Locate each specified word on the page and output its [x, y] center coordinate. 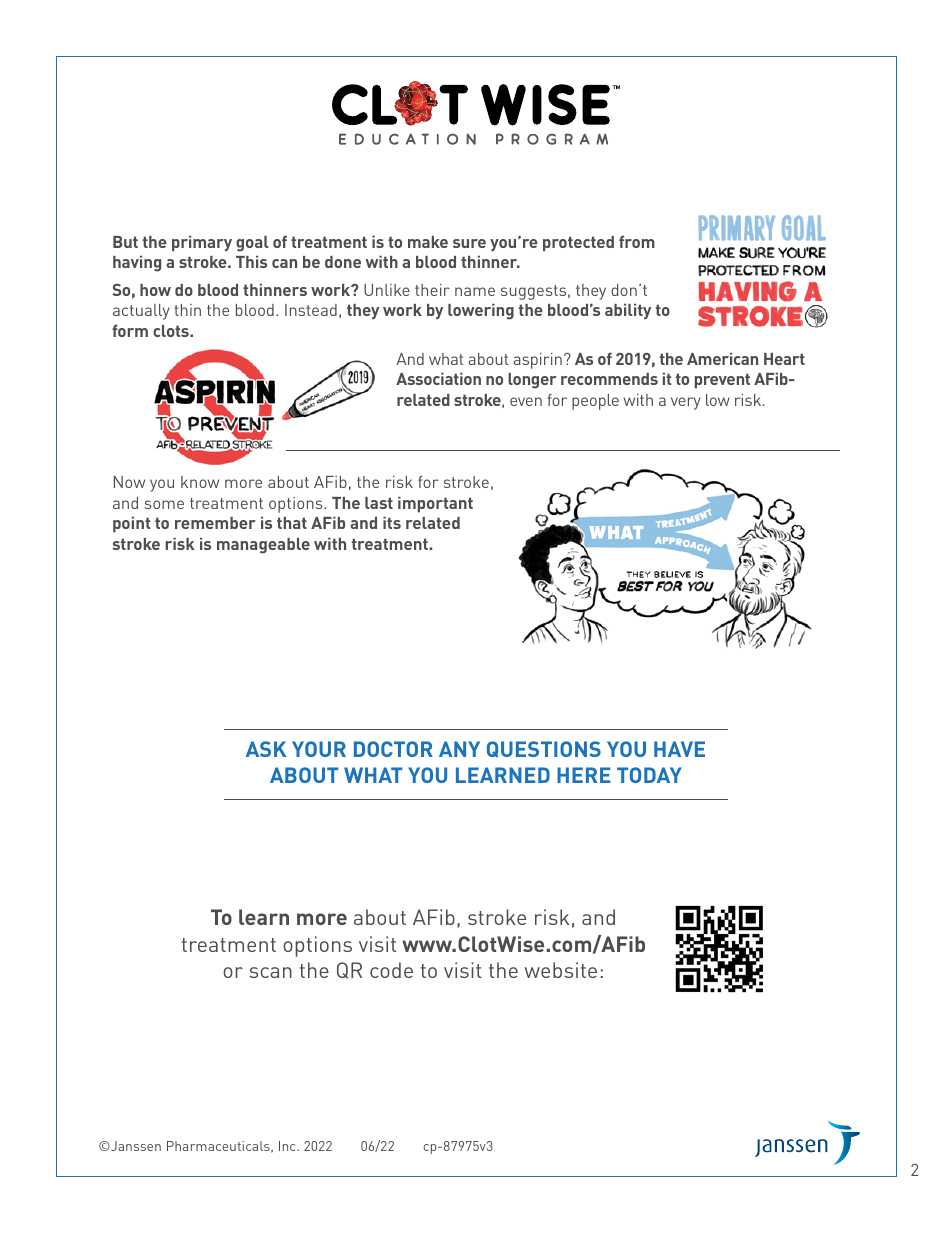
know [200, 482]
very [686, 403]
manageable [263, 546]
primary [202, 244]
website [560, 970]
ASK [266, 749]
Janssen [135, 1146]
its [392, 523]
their [432, 290]
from [637, 241]
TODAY [649, 775]
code [391, 970]
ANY [459, 749]
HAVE [679, 749]
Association [438, 379]
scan [270, 972]
